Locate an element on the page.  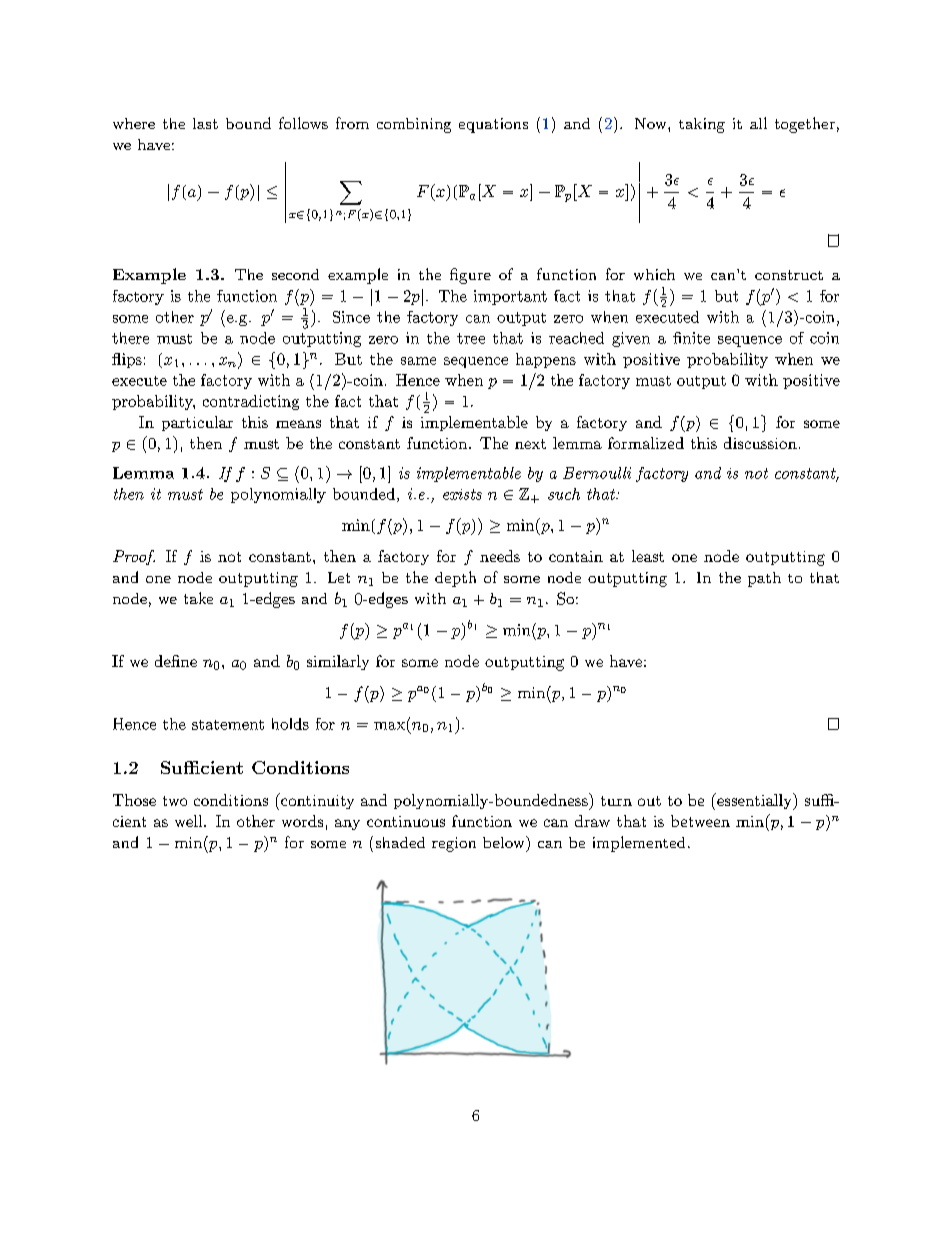
between is located at coordinates (700, 821).
